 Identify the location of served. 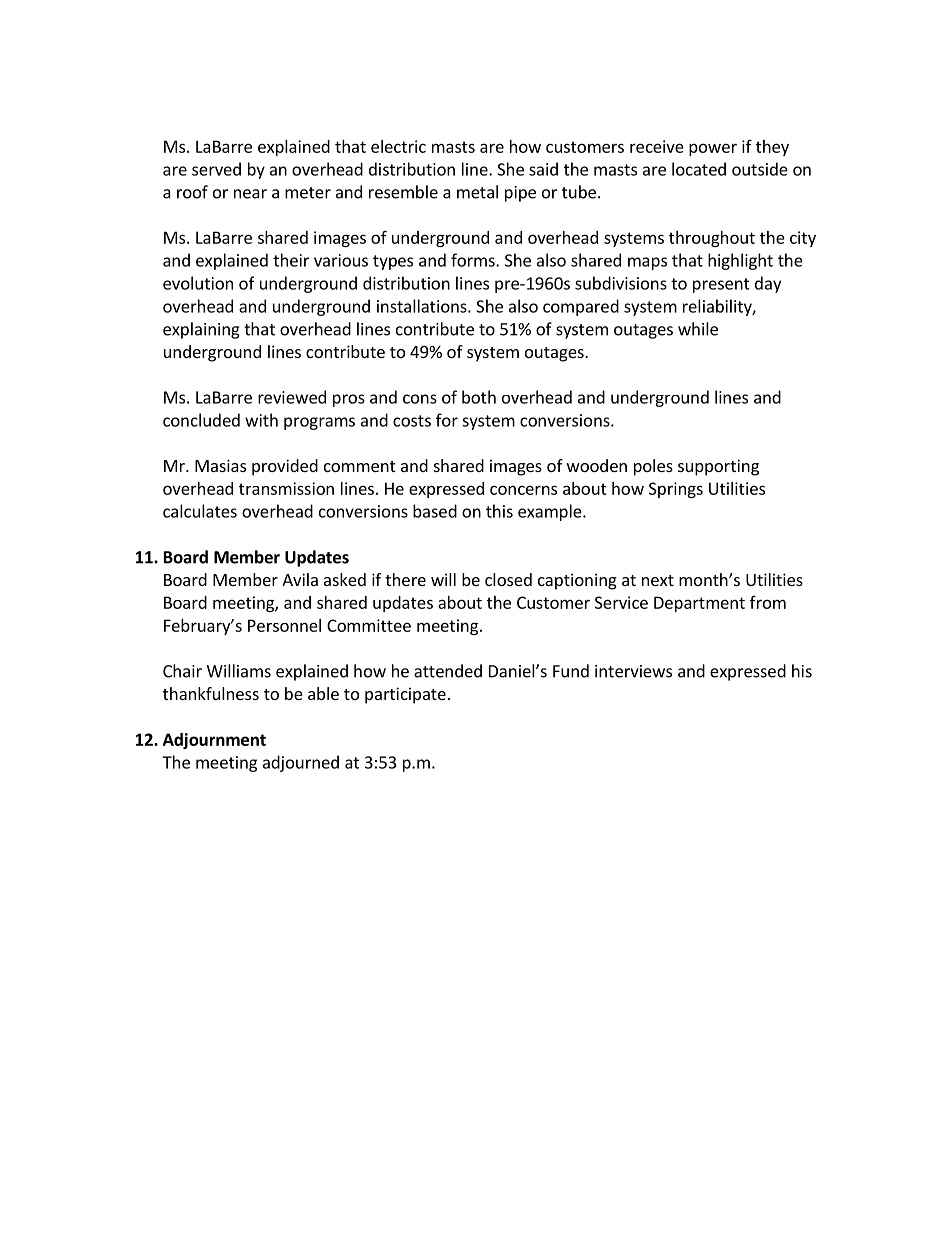
(216, 169).
